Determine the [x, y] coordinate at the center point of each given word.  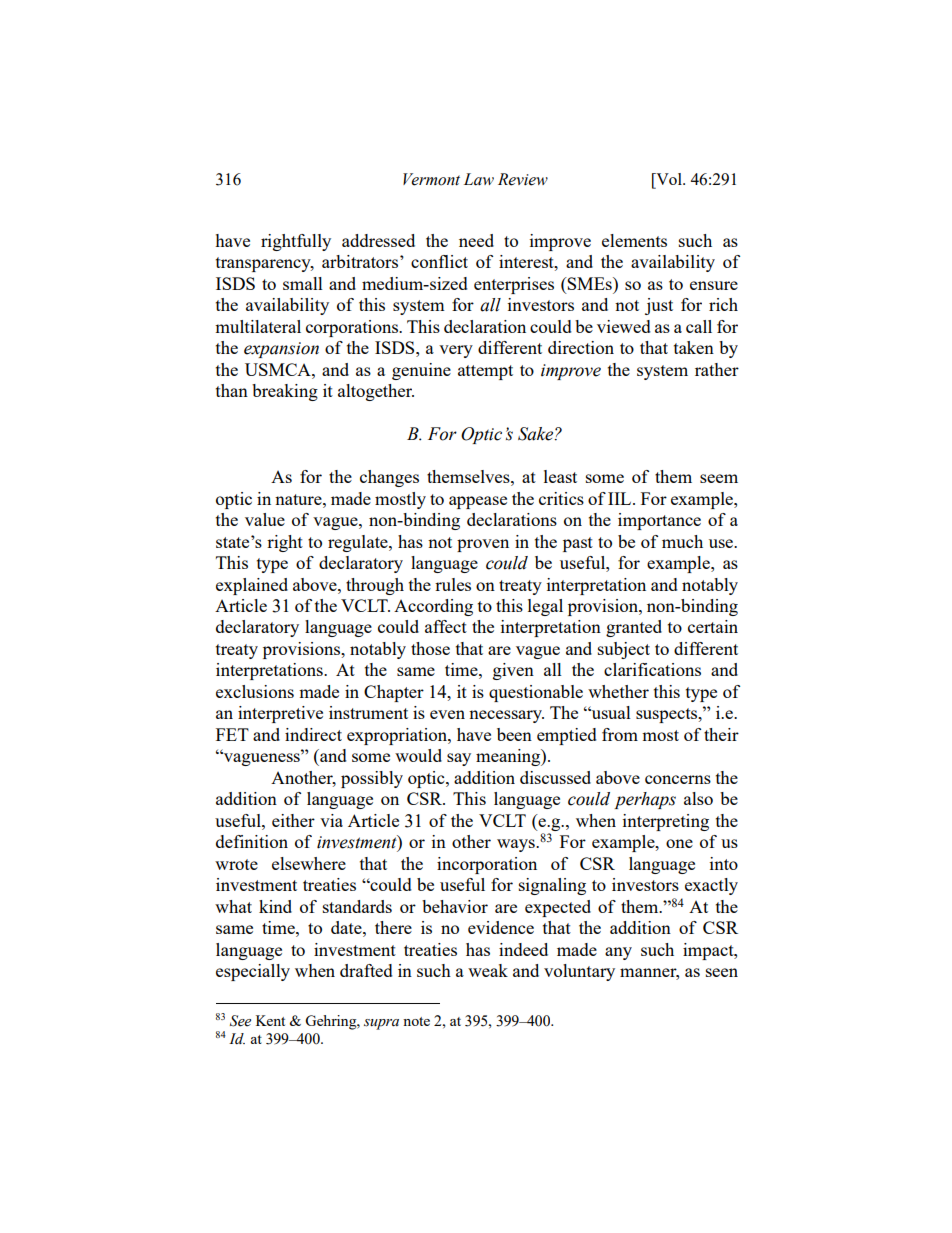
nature [299, 499]
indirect [313, 734]
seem [719, 478]
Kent [270, 1020]
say [459, 759]
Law [479, 179]
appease [478, 502]
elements [634, 240]
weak [488, 970]
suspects [668, 715]
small [303, 283]
